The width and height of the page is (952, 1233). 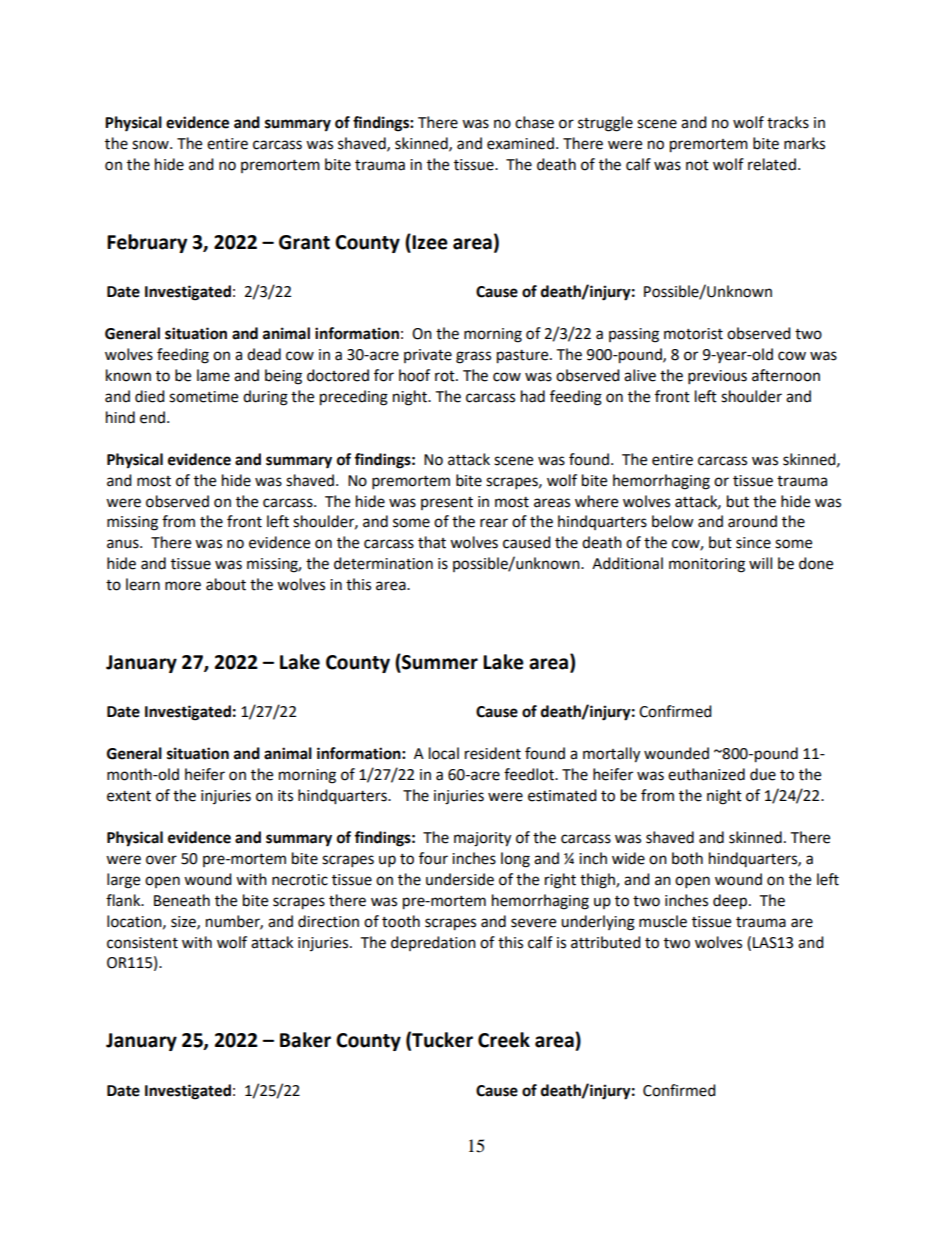 I want to click on lame, so click(x=213, y=375).
